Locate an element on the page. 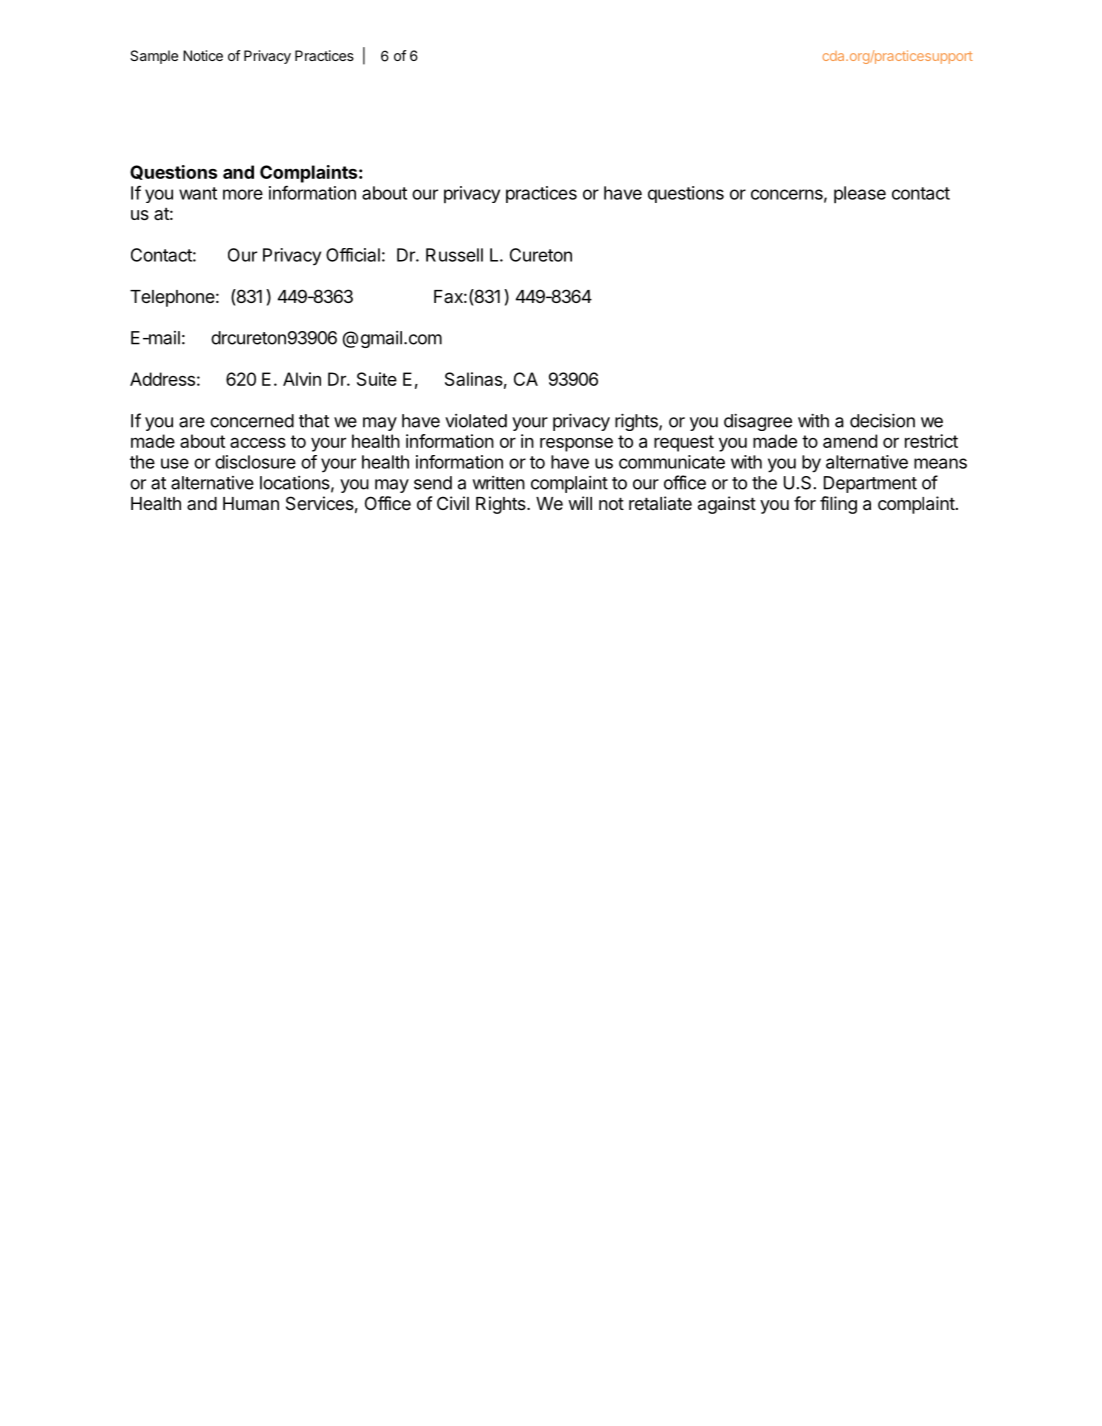  please is located at coordinates (860, 194).
